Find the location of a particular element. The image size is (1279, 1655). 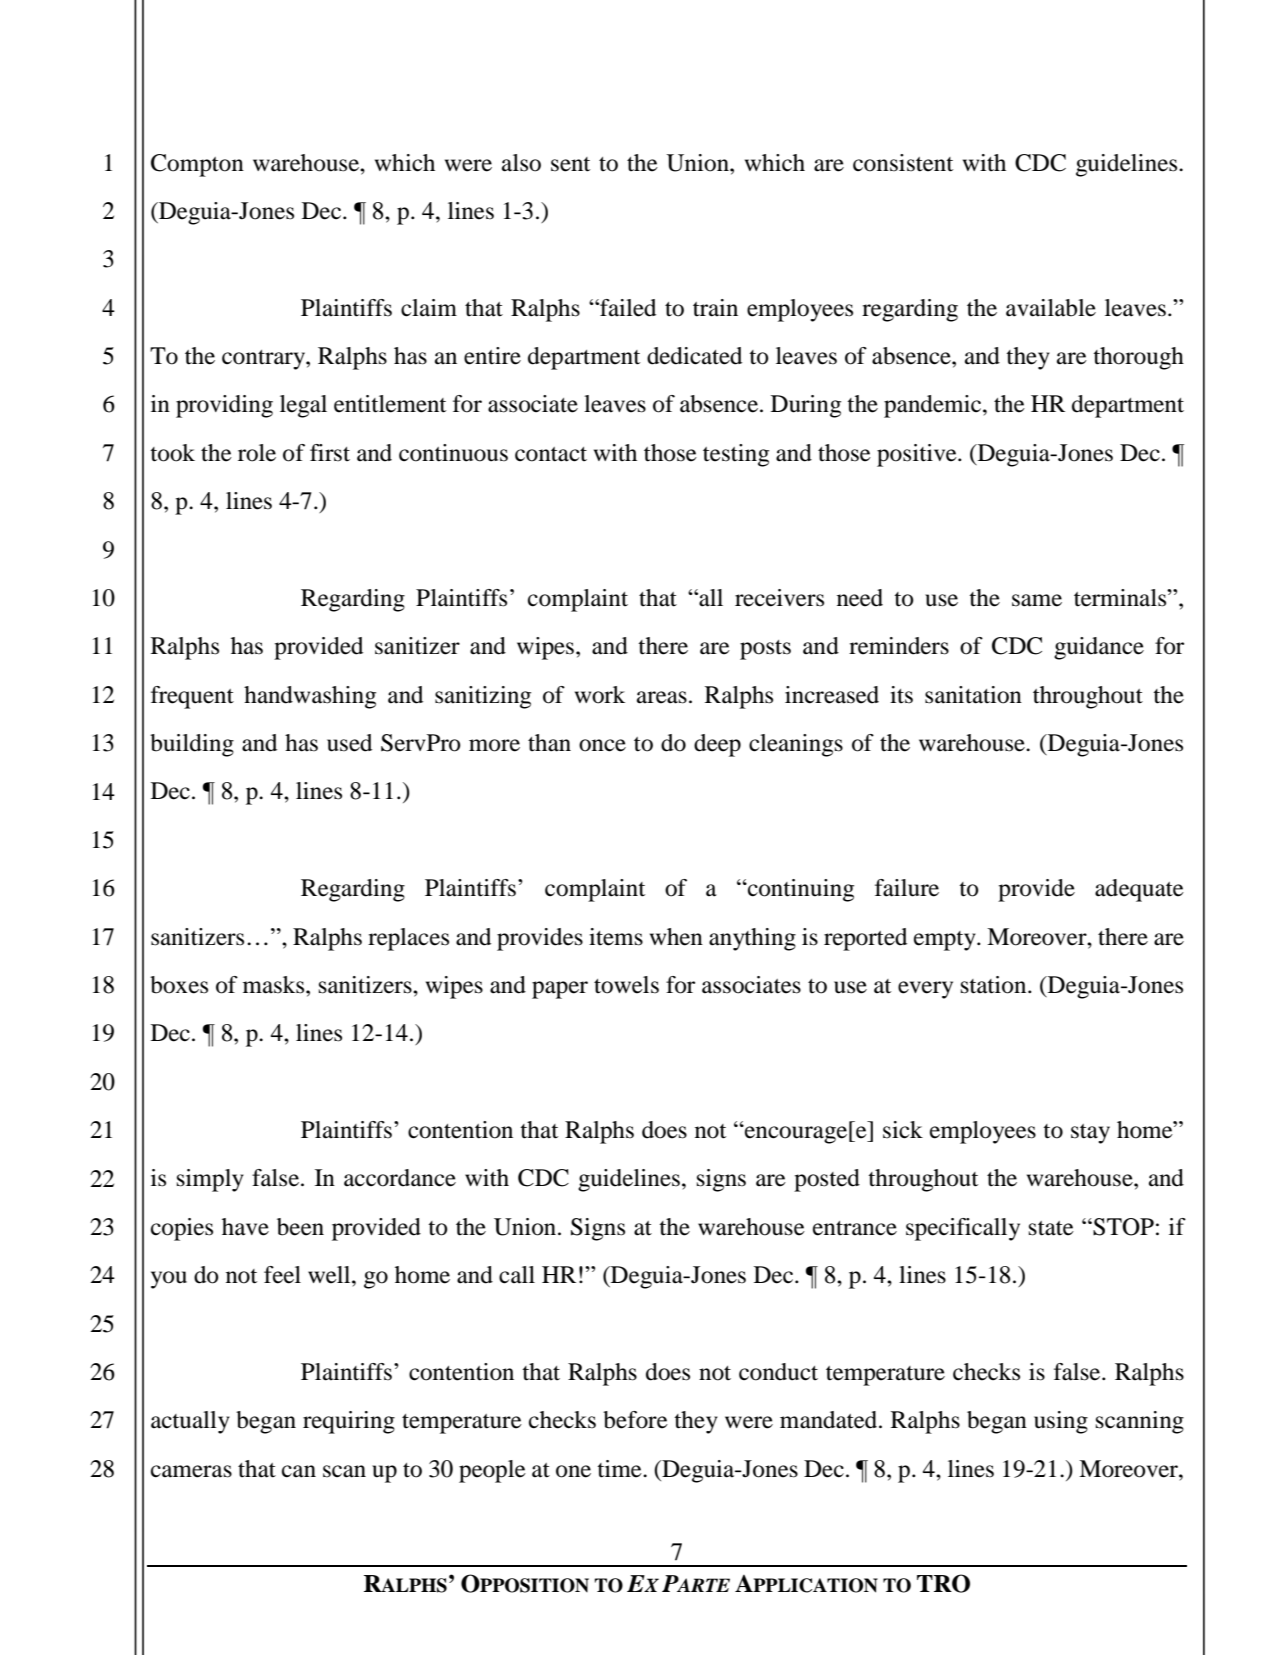

sent is located at coordinates (570, 164).
